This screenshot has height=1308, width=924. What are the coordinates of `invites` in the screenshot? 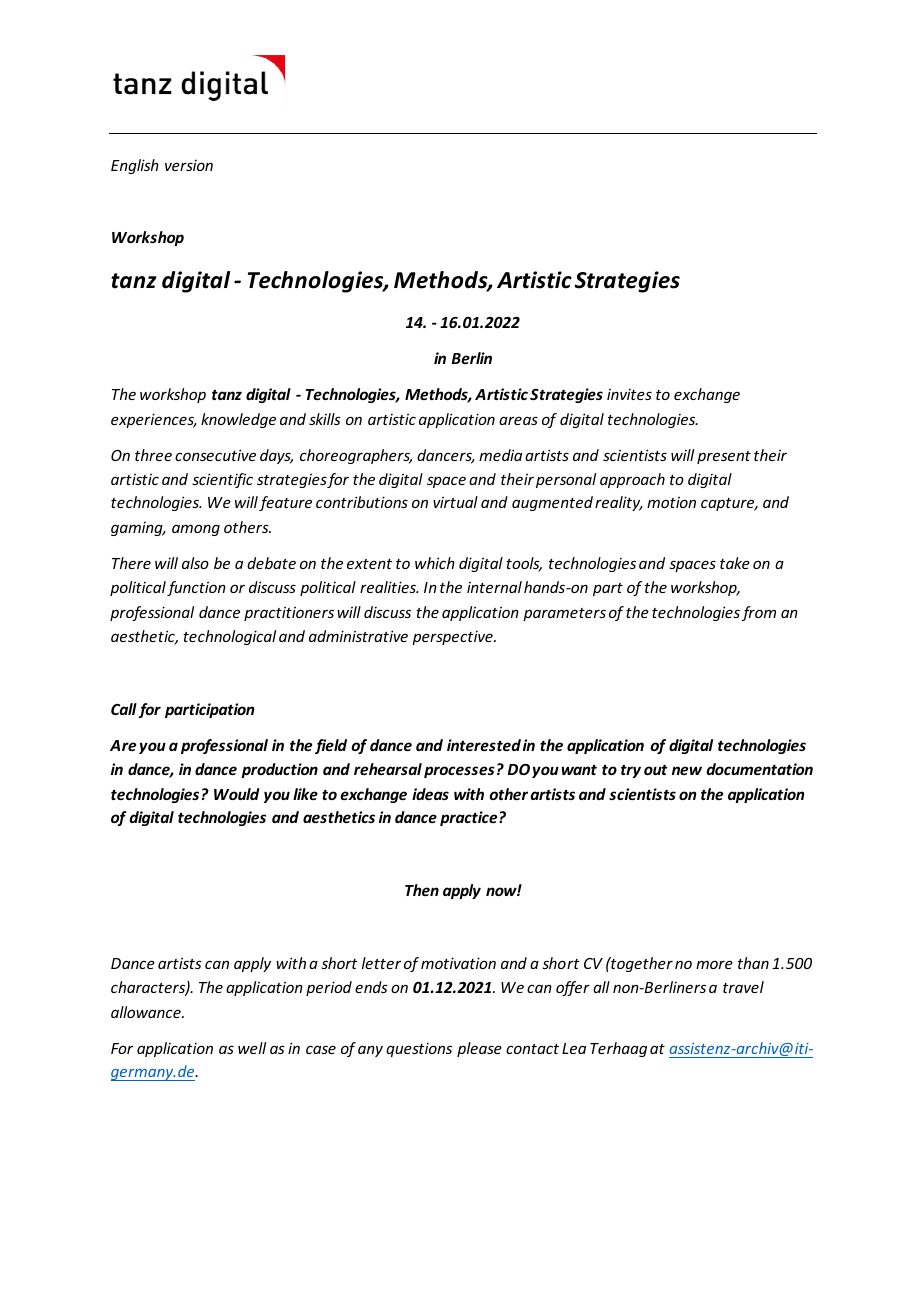 It's located at (629, 394).
